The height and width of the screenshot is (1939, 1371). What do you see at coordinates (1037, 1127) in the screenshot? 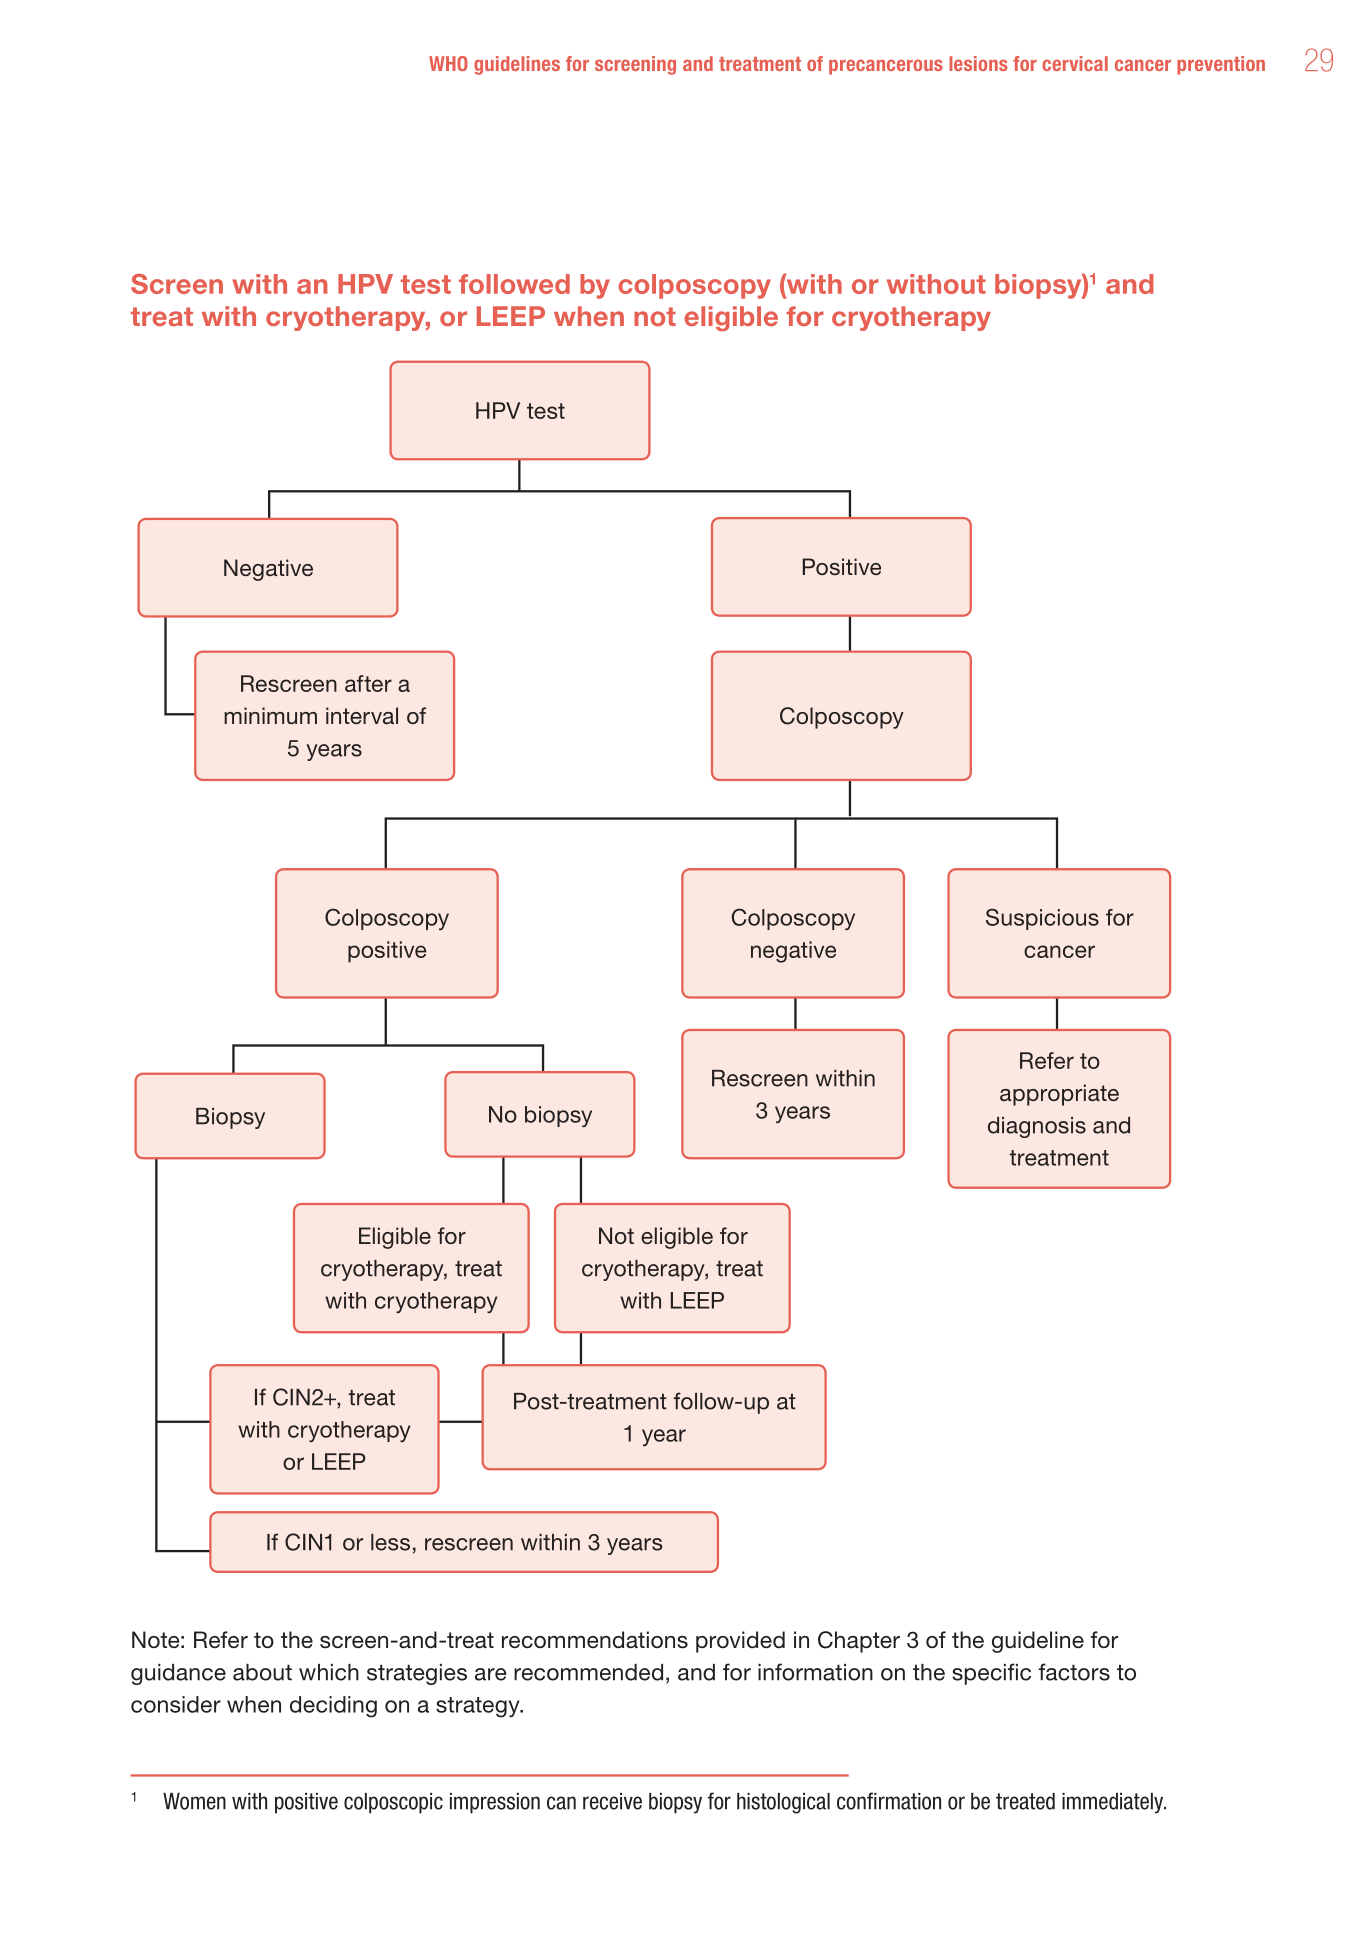
I see `diagnosis` at bounding box center [1037, 1127].
